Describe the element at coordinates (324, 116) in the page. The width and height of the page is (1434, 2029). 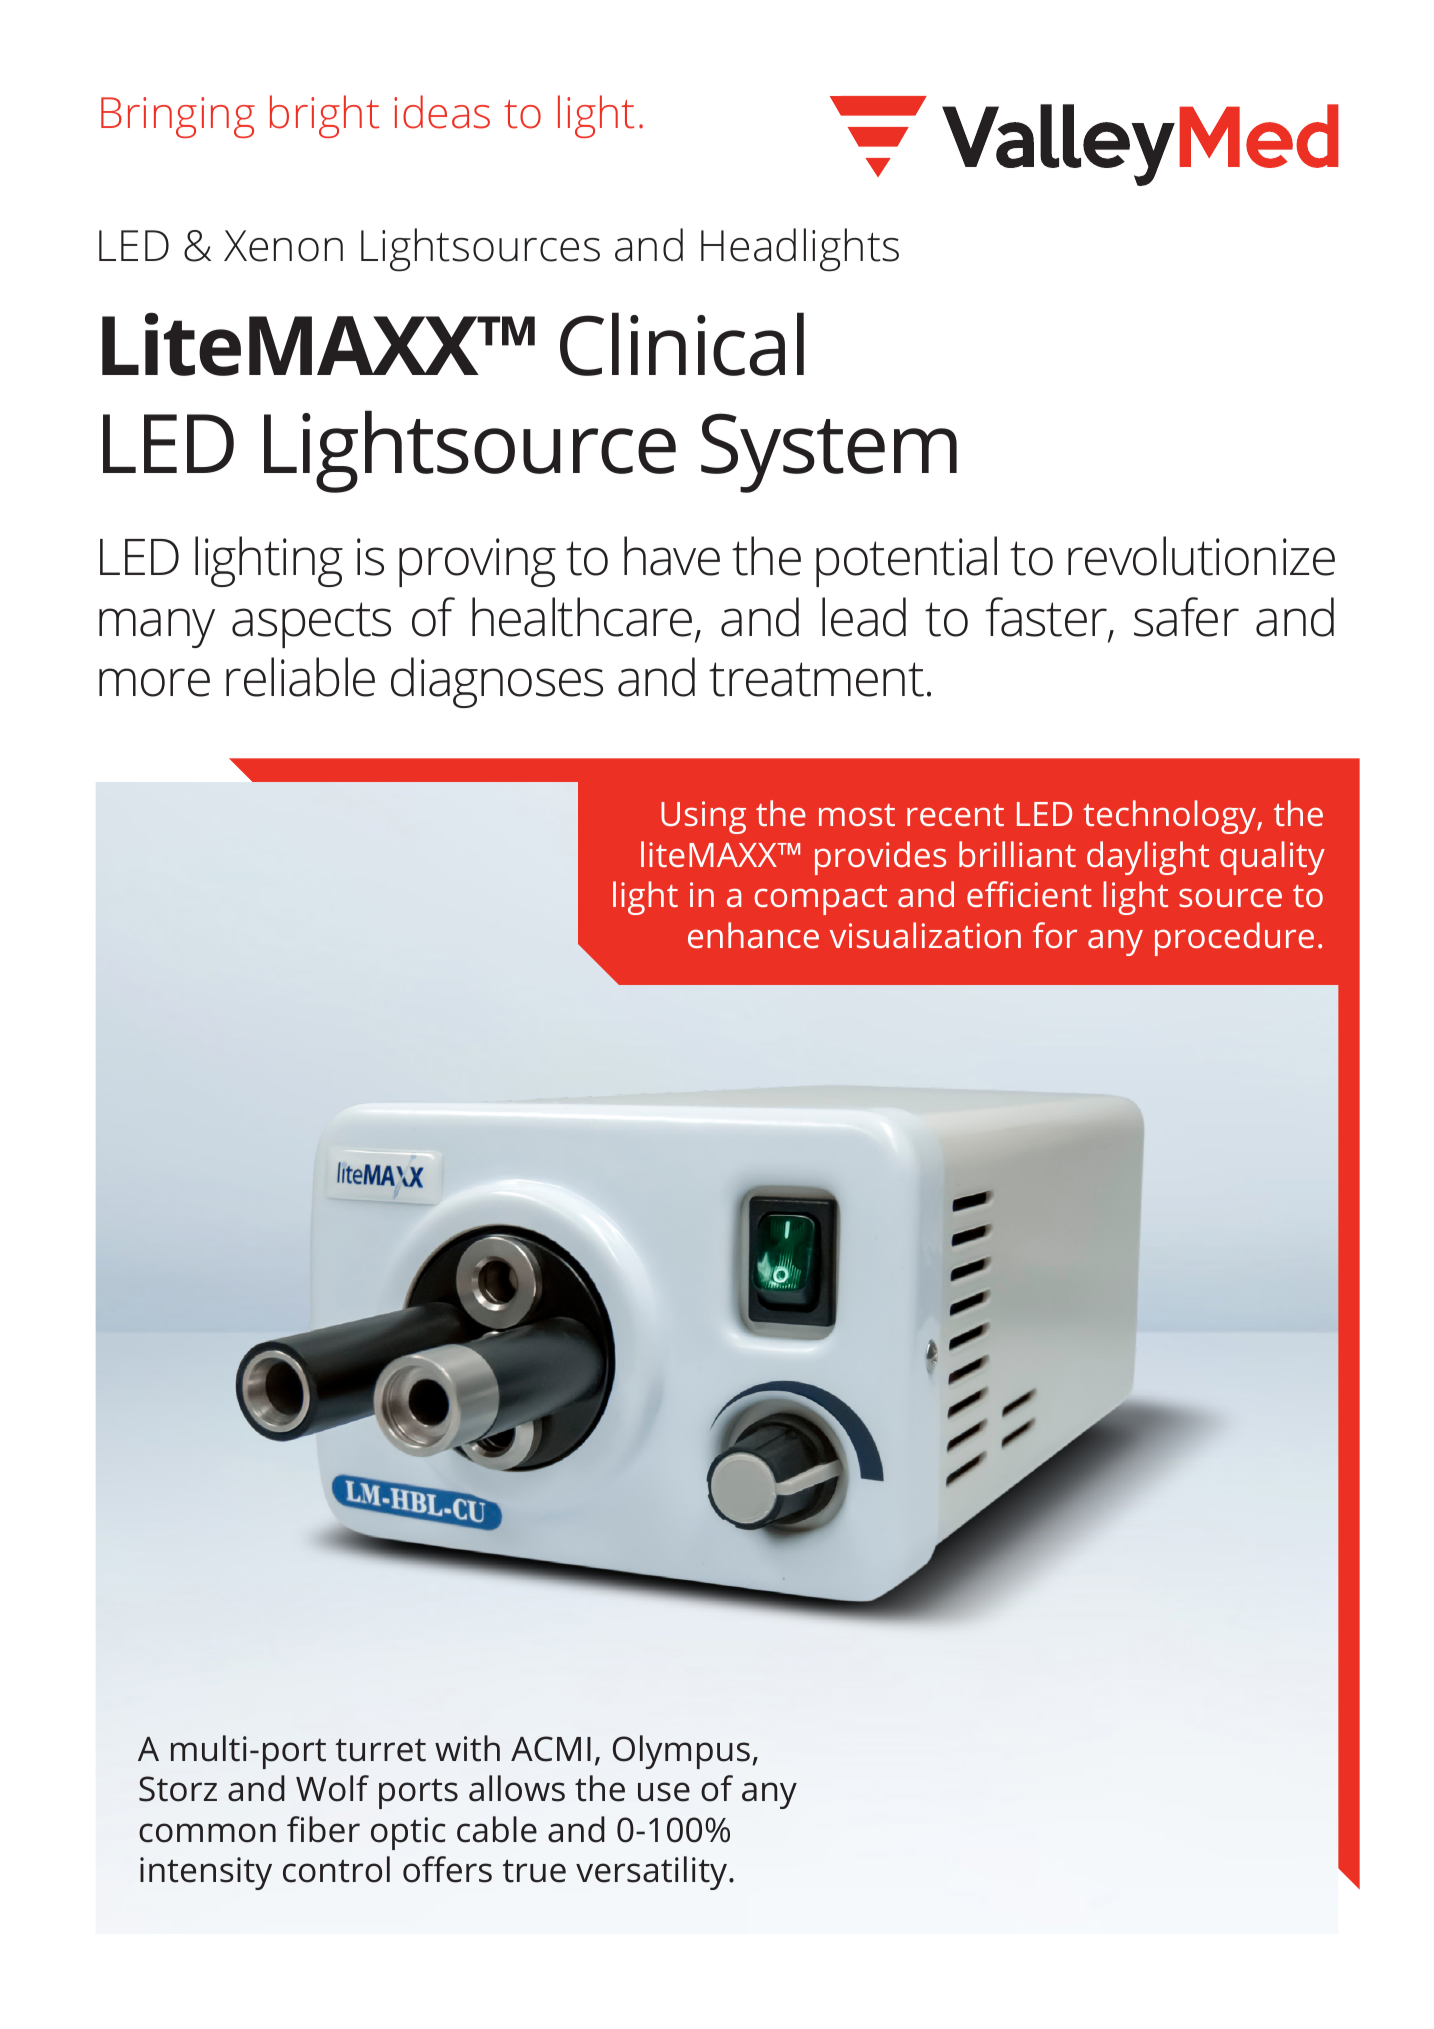
I see `bright` at that location.
